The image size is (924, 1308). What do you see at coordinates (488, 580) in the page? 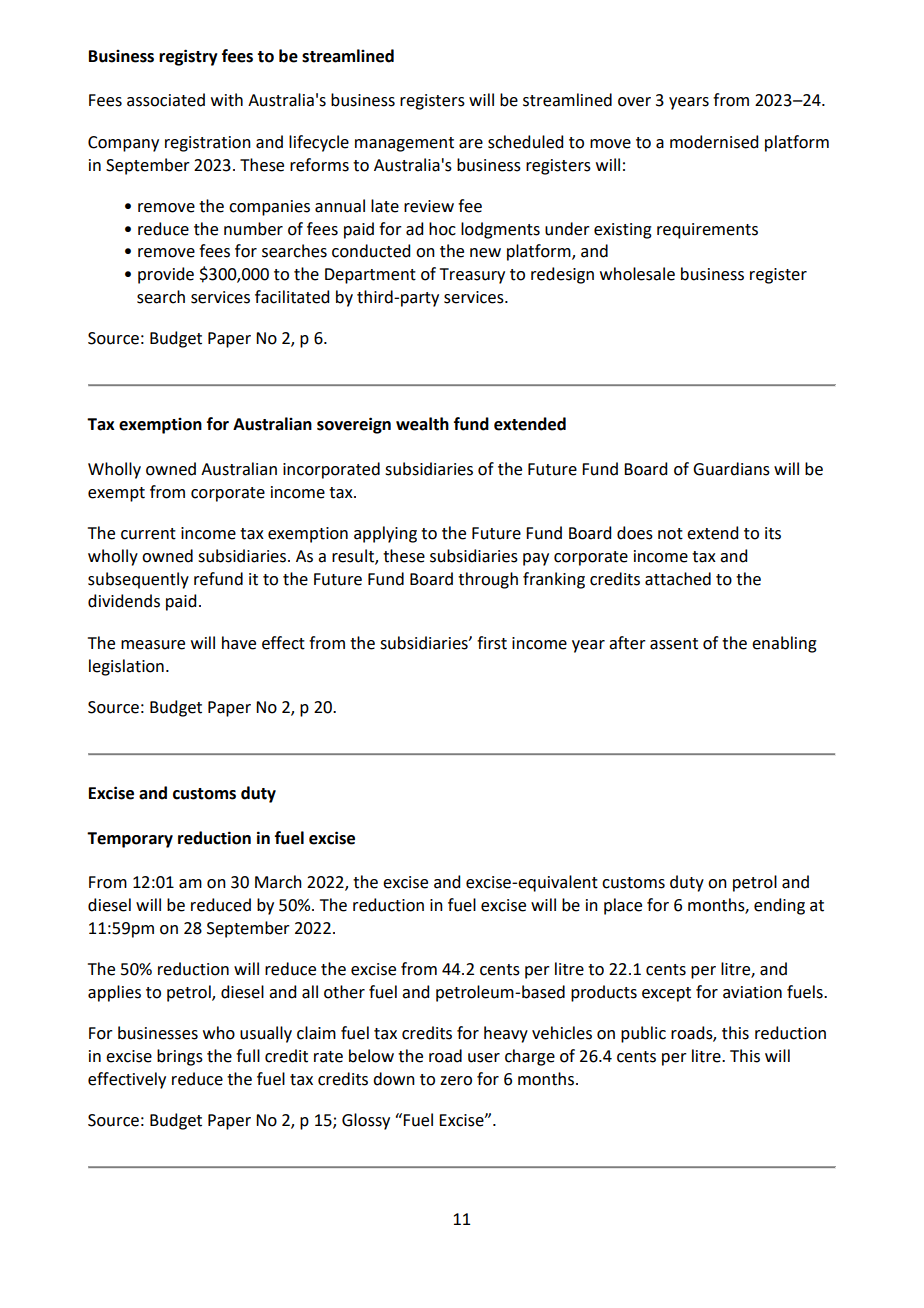
I see `through` at bounding box center [488, 580].
